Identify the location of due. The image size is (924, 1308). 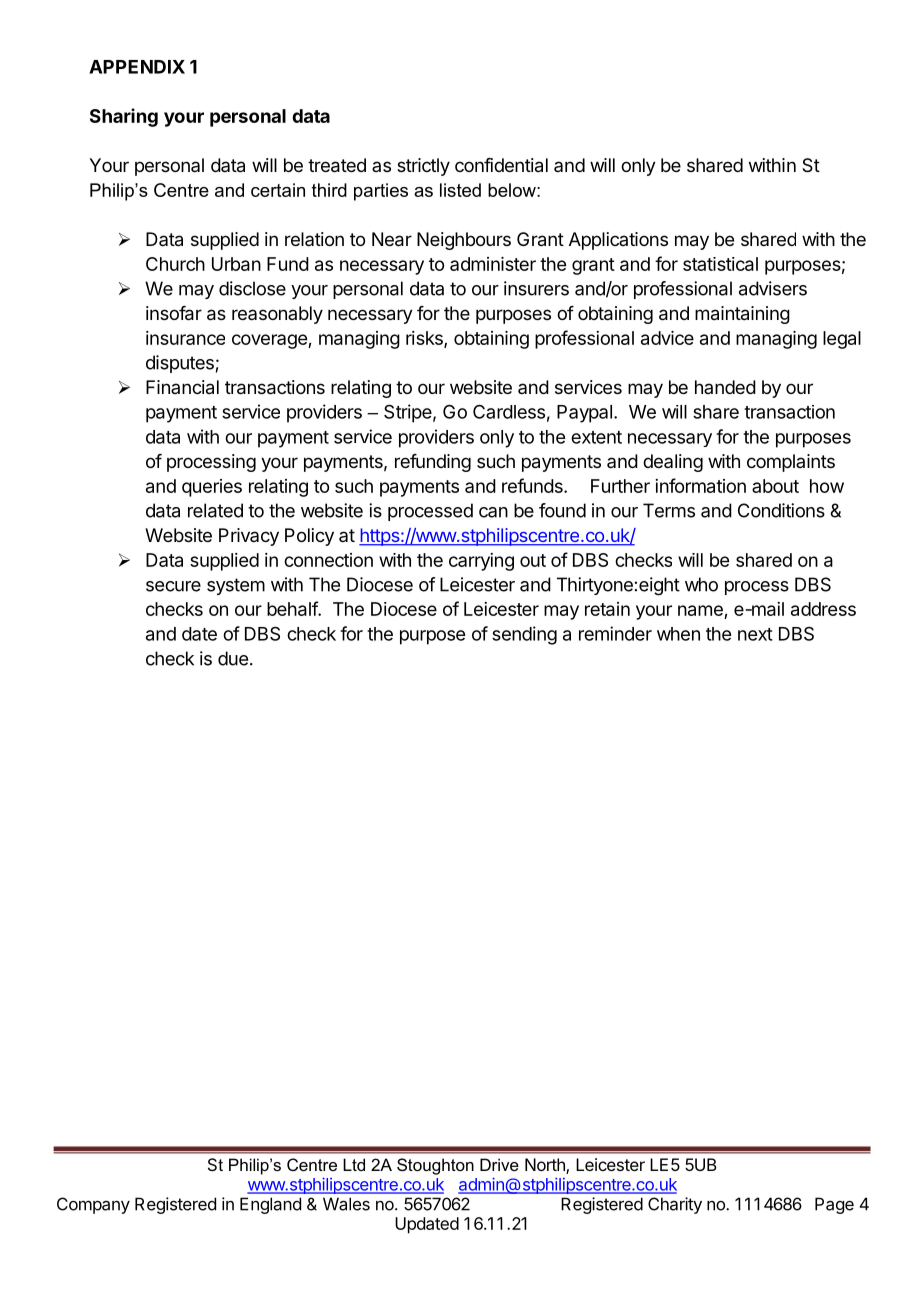
(233, 658).
